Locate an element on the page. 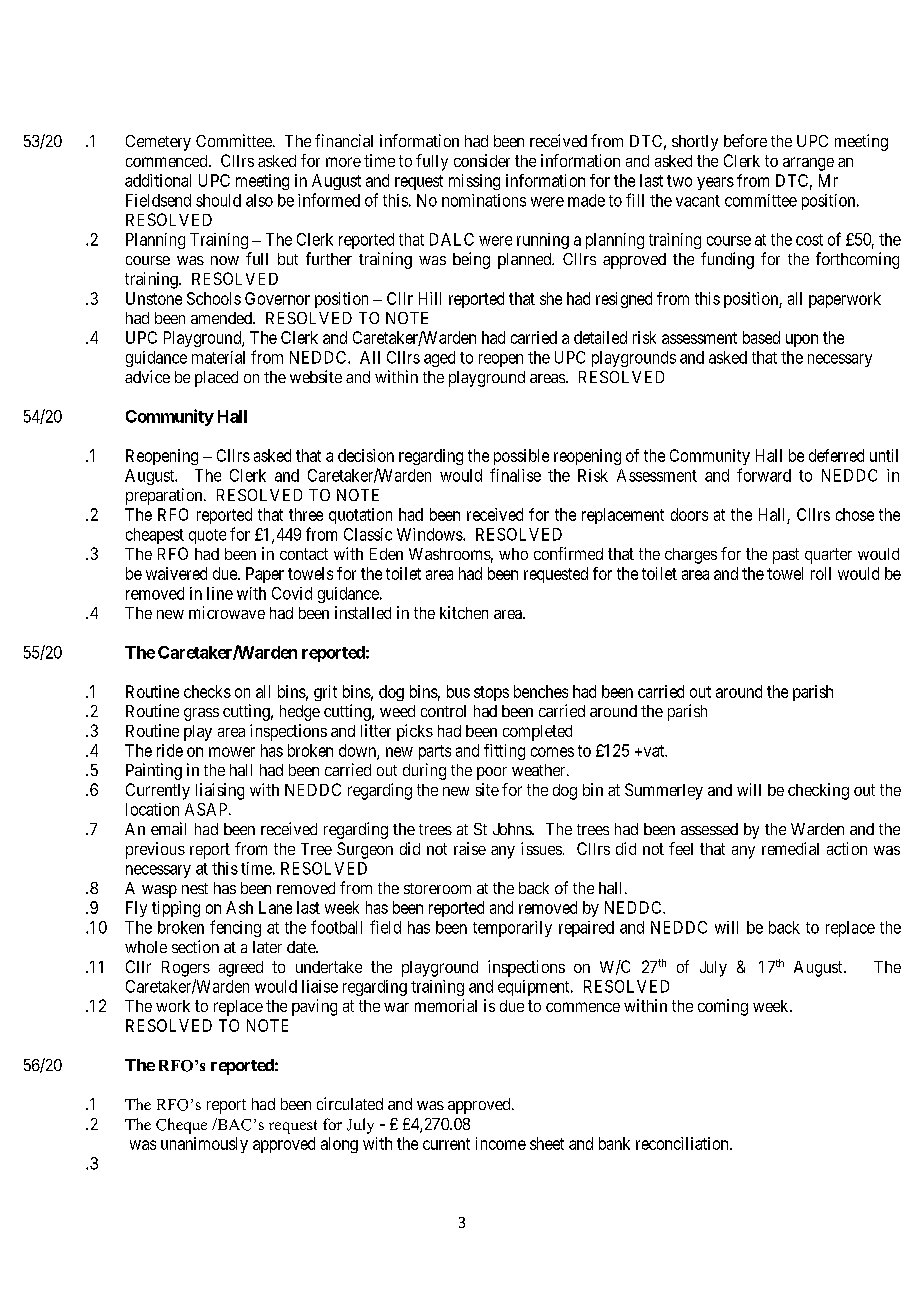 This image has width=924, height=1308. ASAP is located at coordinates (207, 809).
